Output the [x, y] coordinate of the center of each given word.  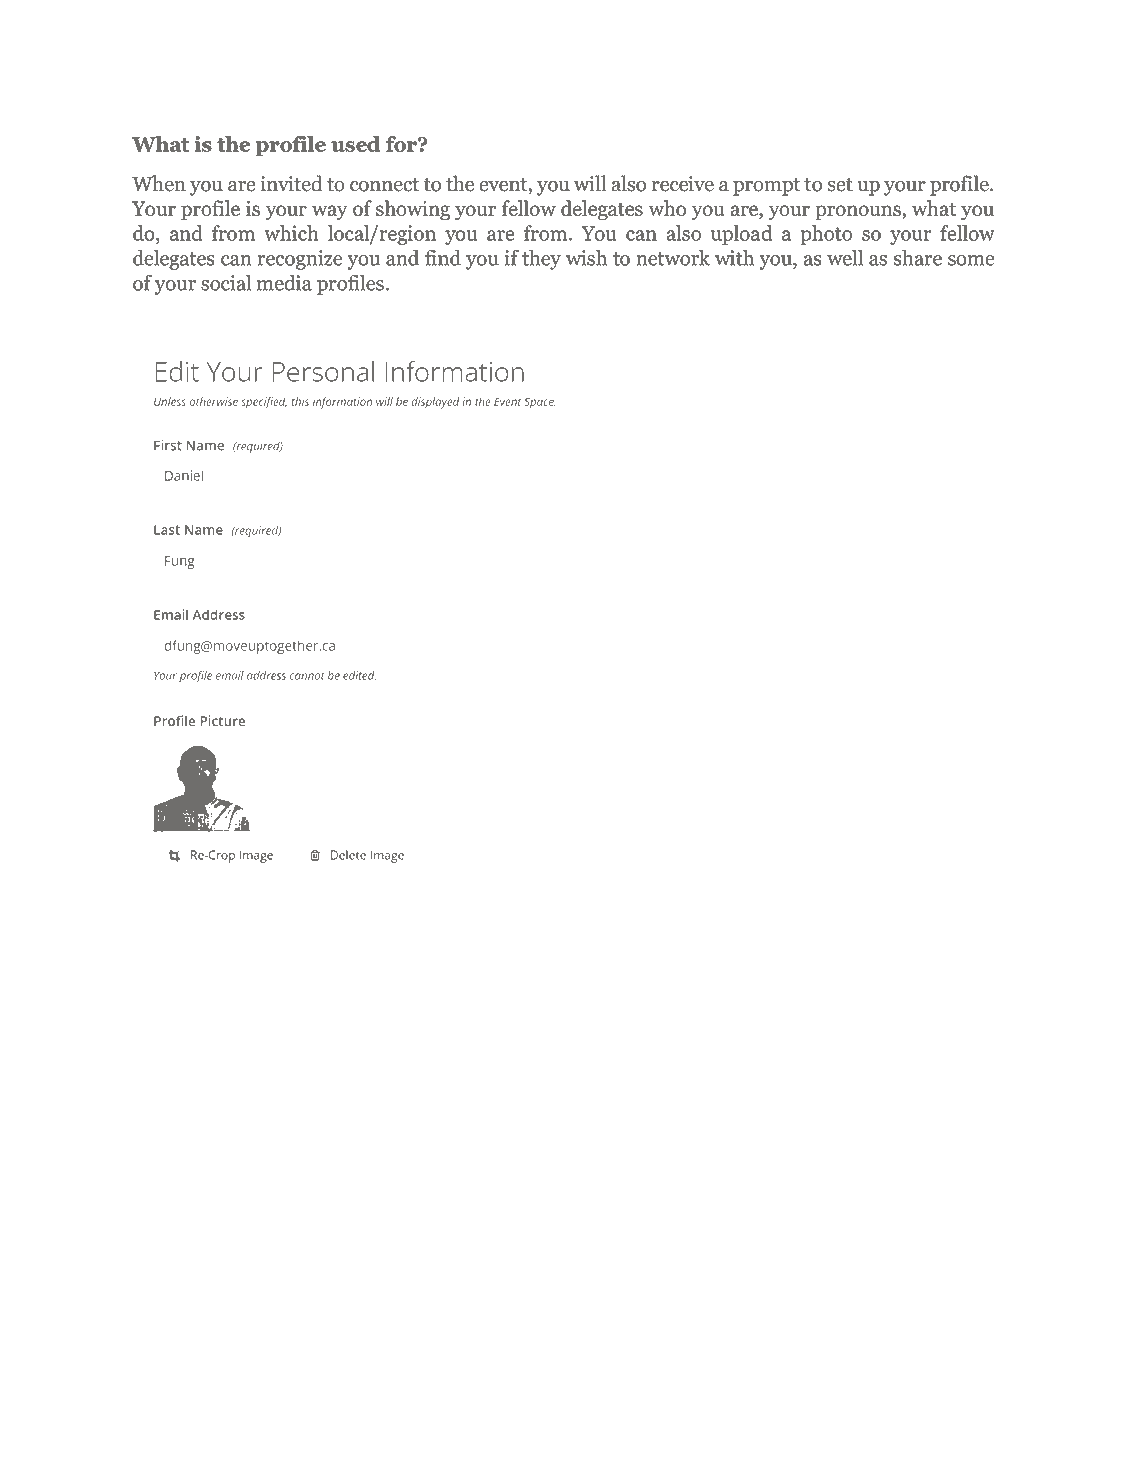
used [355, 144]
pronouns [859, 213]
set [840, 185]
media [284, 283]
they [541, 260]
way [329, 212]
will [590, 183]
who [667, 208]
